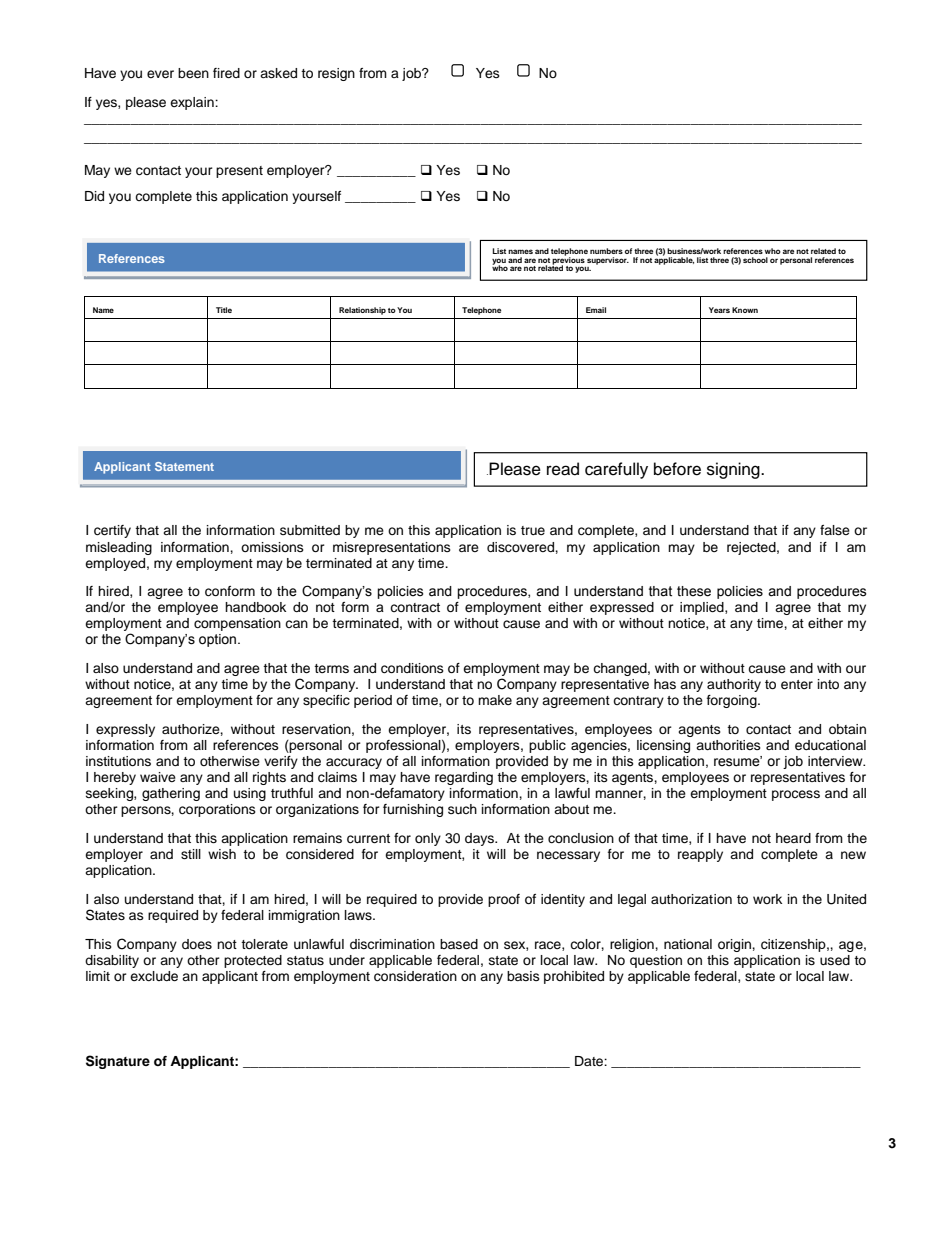 The width and height of the screenshot is (952, 1233). What do you see at coordinates (733, 701) in the screenshot?
I see `forgoing` at bounding box center [733, 701].
